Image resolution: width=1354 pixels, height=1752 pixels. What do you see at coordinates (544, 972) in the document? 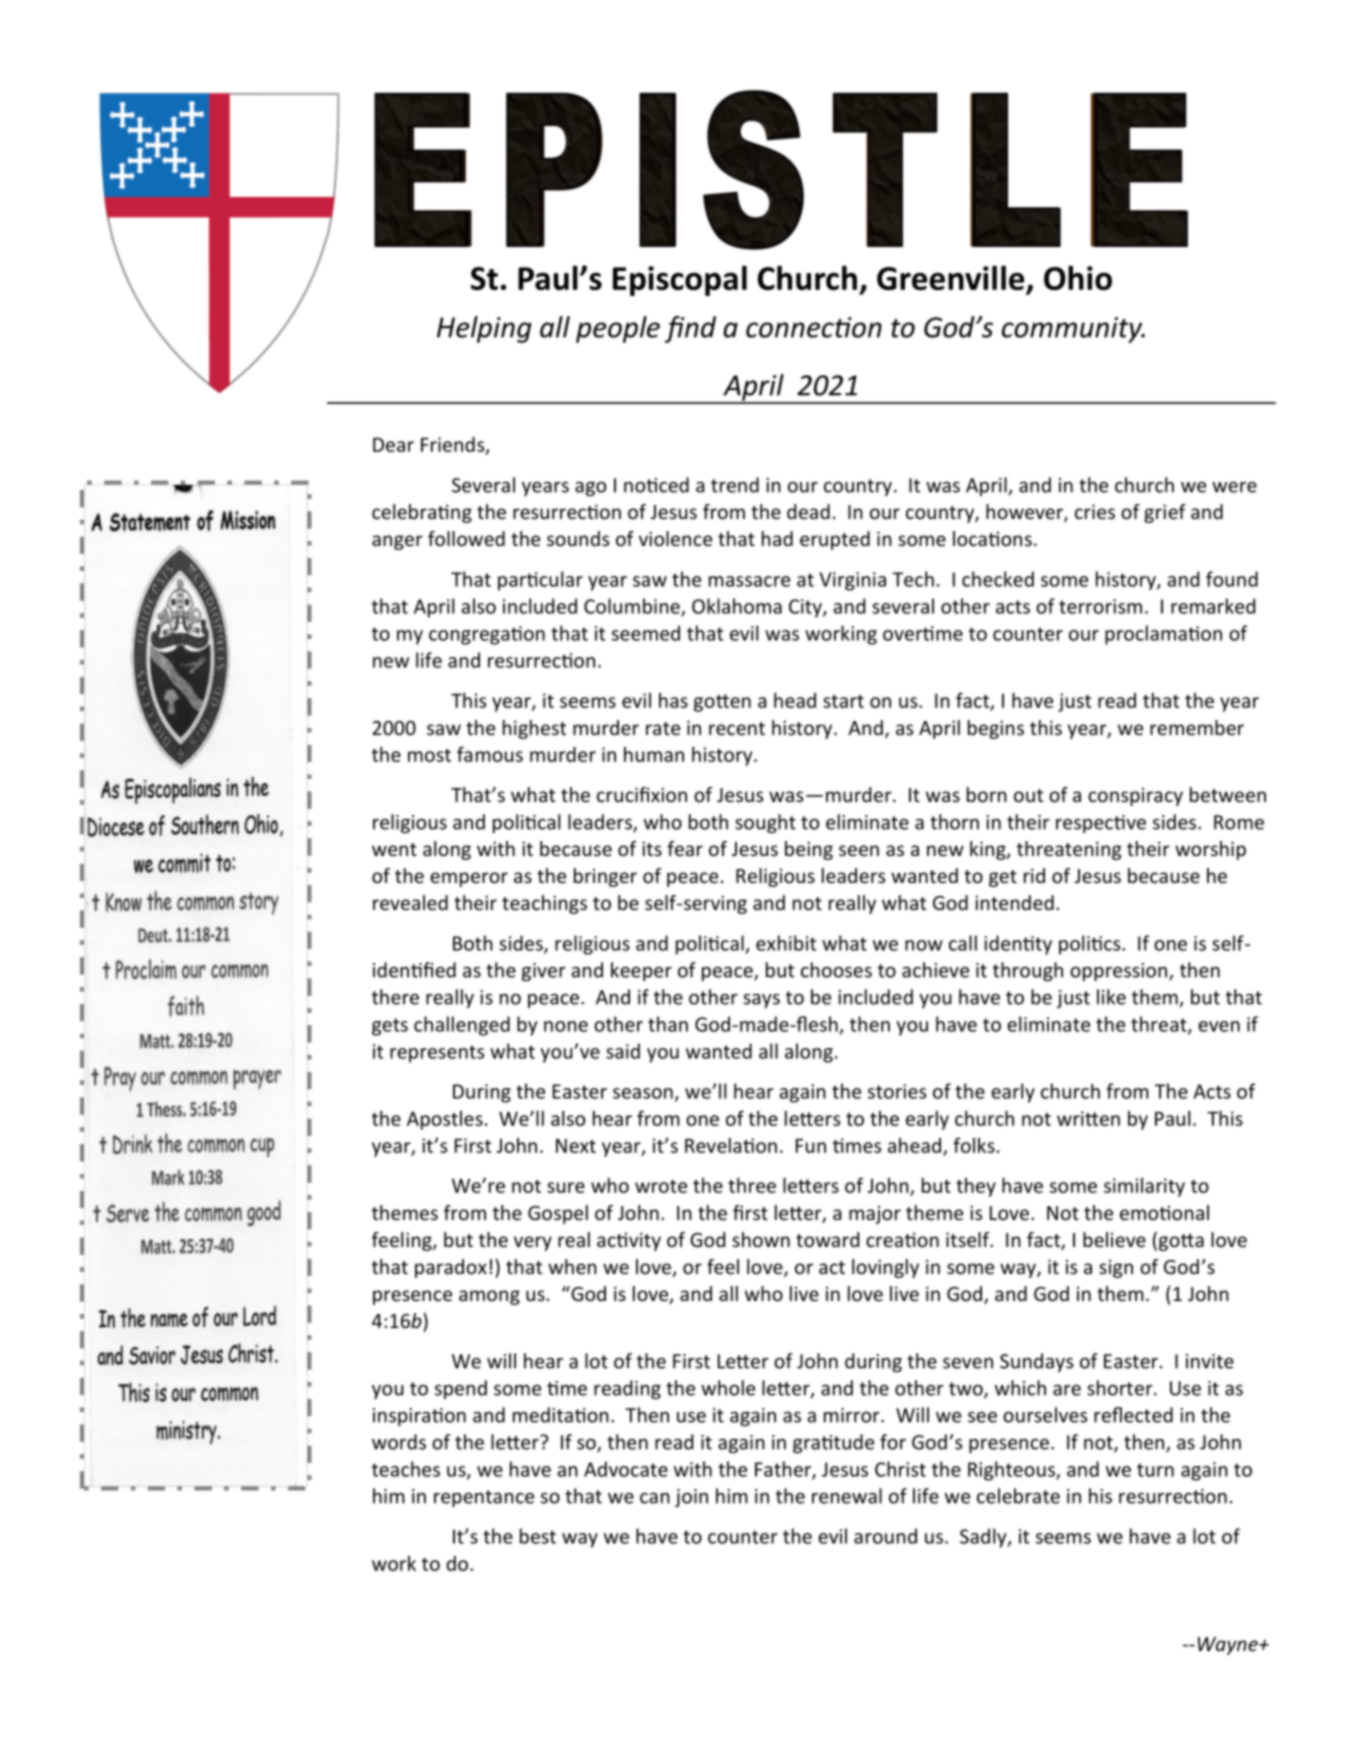
I see `giver` at bounding box center [544, 972].
